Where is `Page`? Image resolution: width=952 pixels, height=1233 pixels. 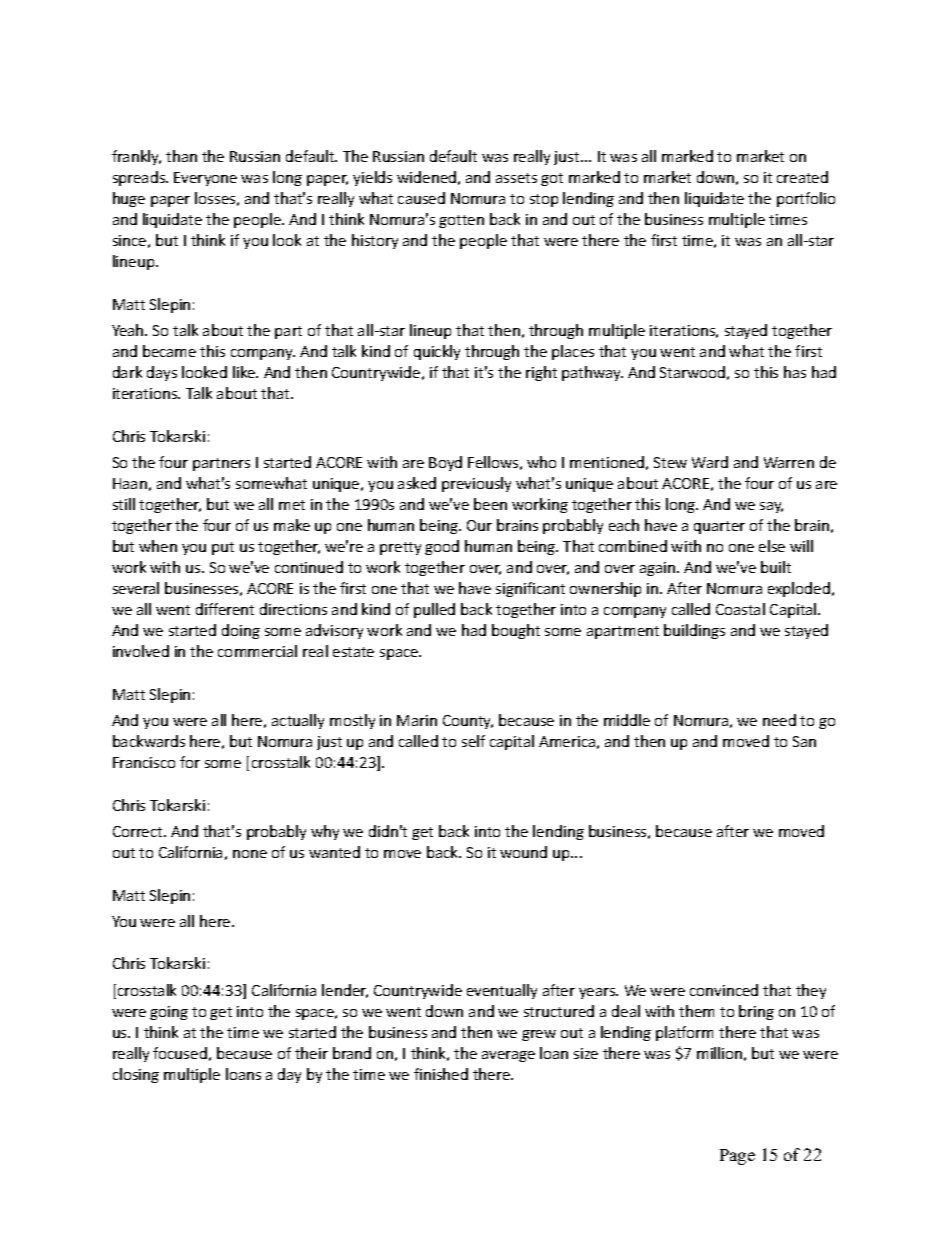
Page is located at coordinates (737, 1157).
